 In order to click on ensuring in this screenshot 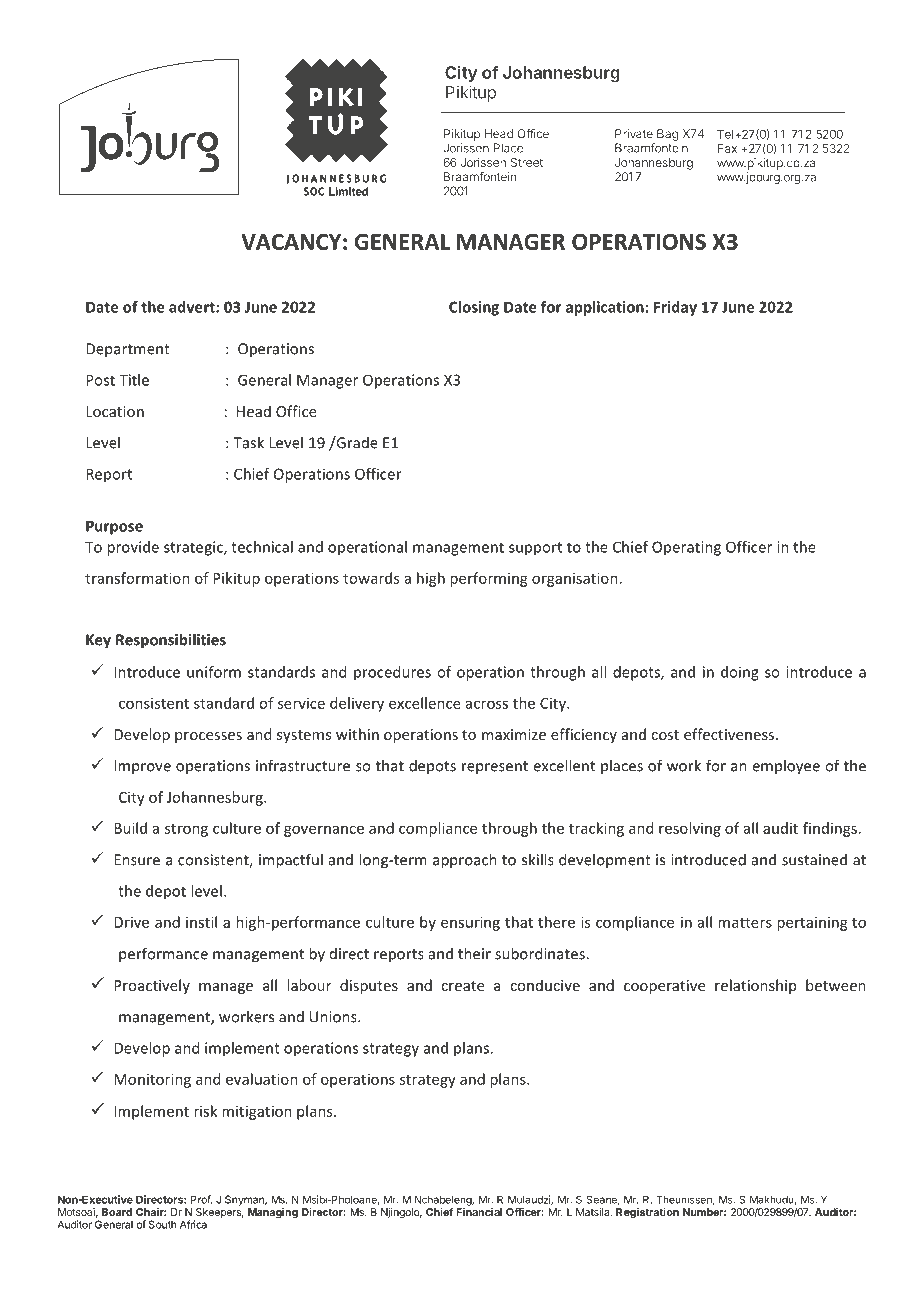, I will do `click(470, 923)`.
